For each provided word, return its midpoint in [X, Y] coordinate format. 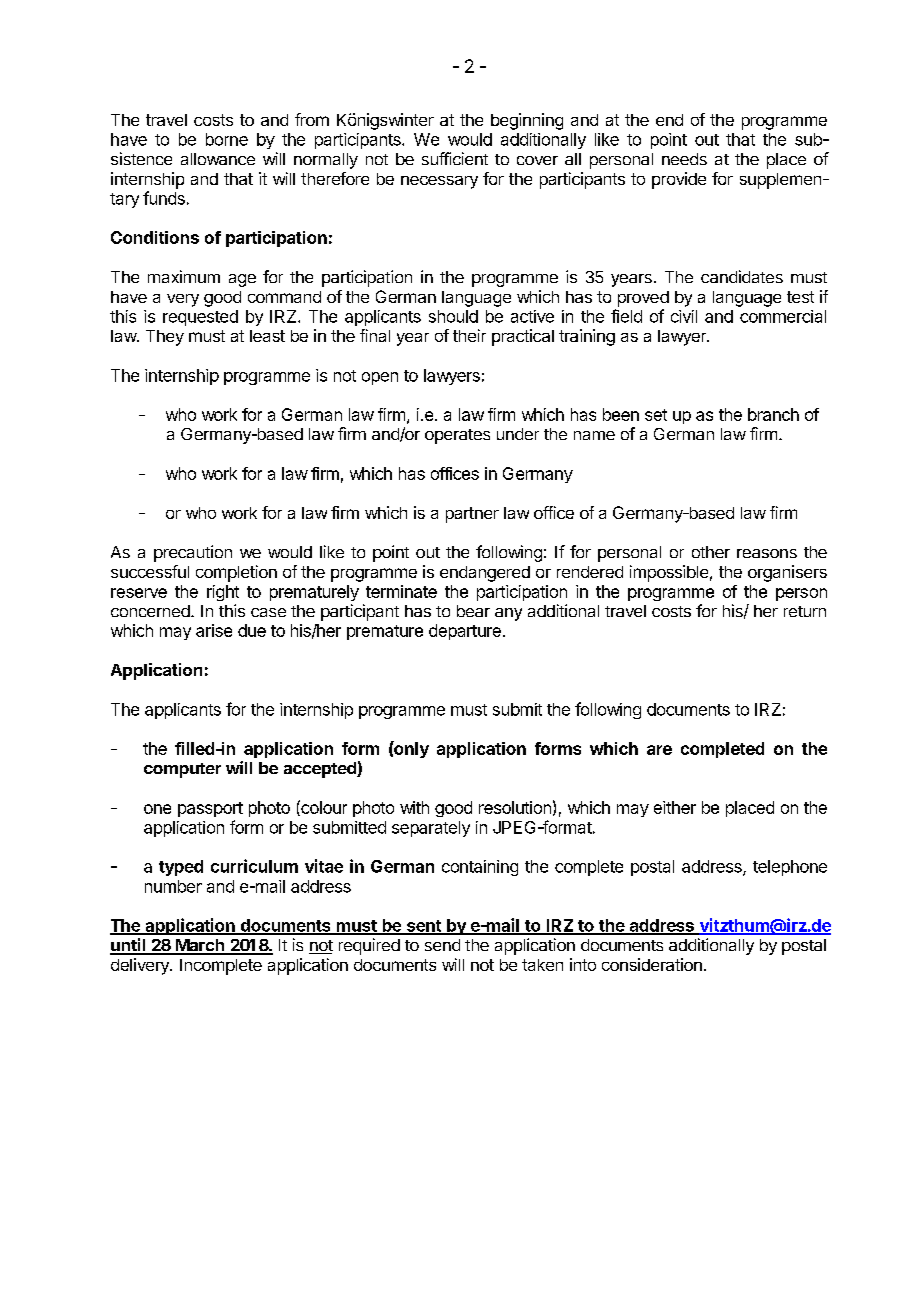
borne [227, 139]
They [165, 338]
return [805, 611]
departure [465, 632]
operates [457, 436]
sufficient [455, 158]
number [173, 886]
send [442, 945]
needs [684, 159]
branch [773, 414]
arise [214, 630]
